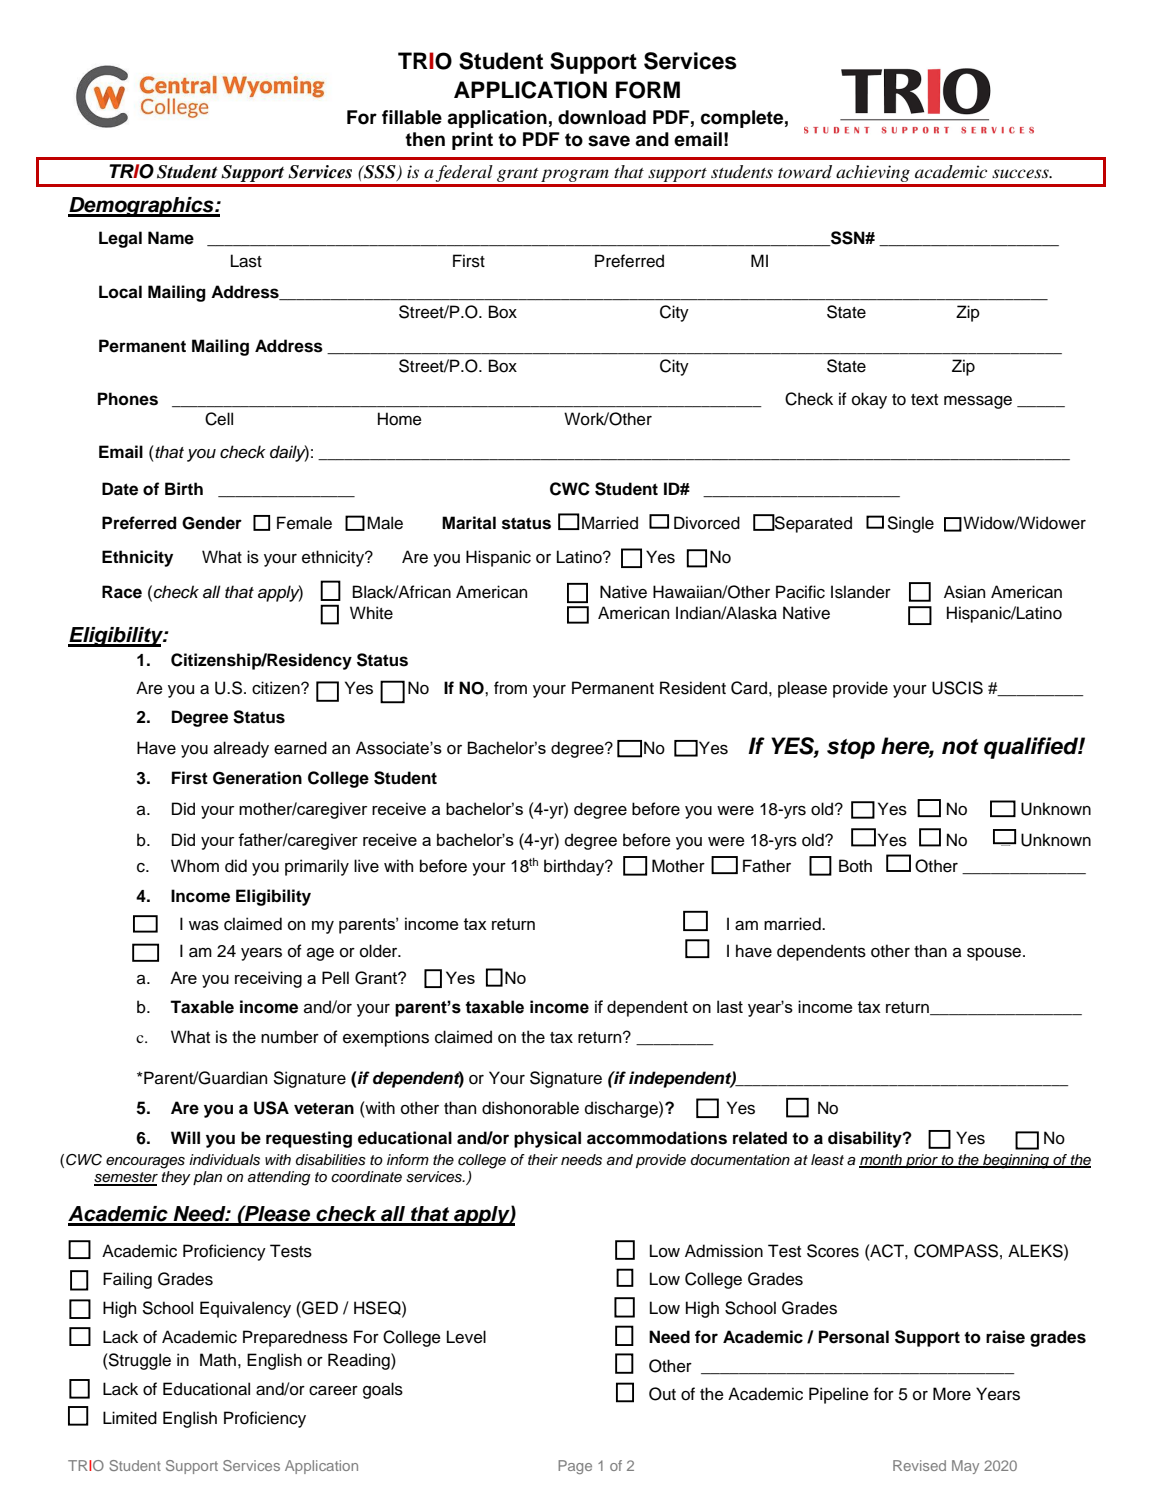 This screenshot has height=1502, width=1161. I want to click on Name, so click(171, 238).
